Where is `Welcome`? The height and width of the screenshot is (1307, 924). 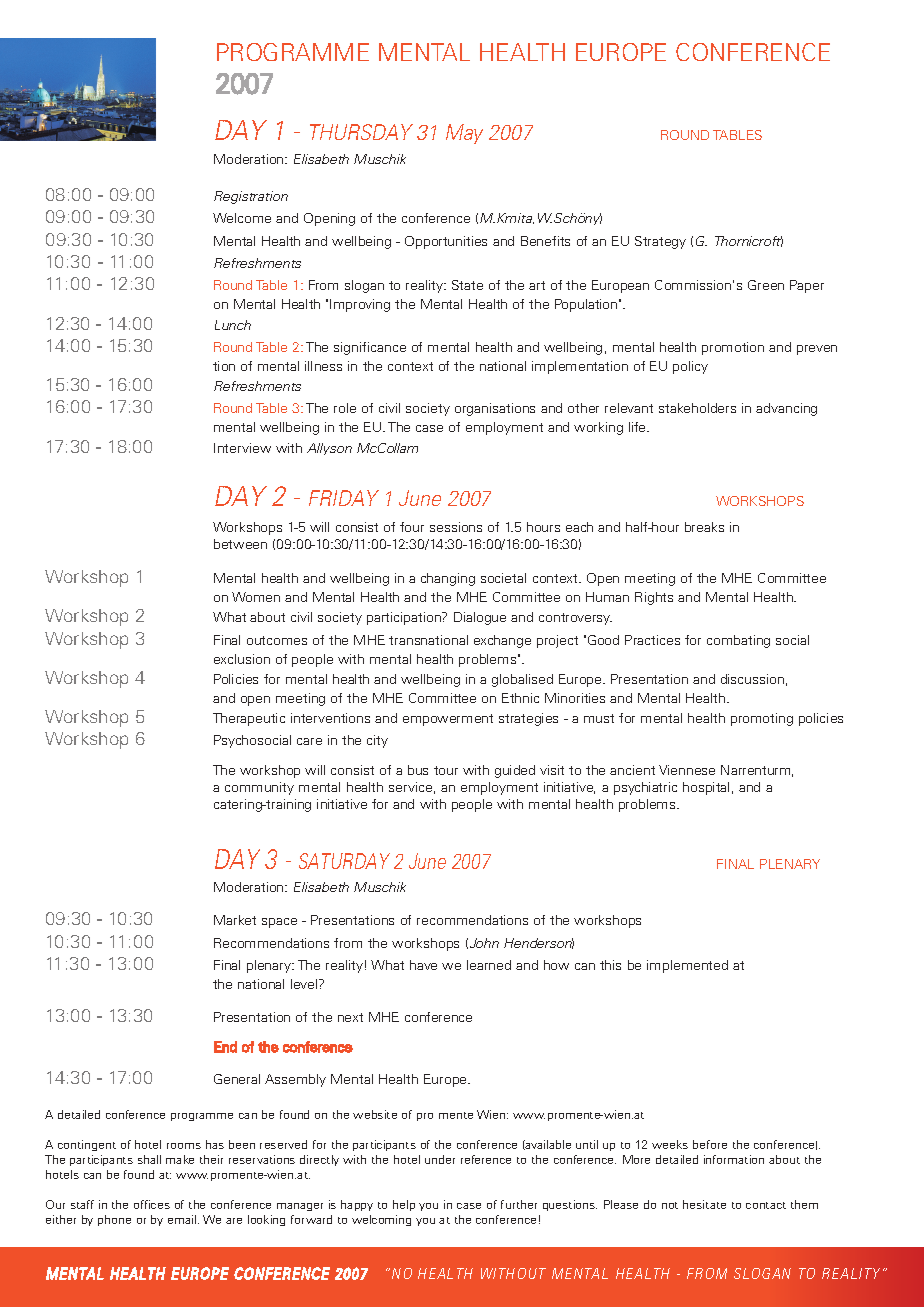
Welcome is located at coordinates (242, 218).
